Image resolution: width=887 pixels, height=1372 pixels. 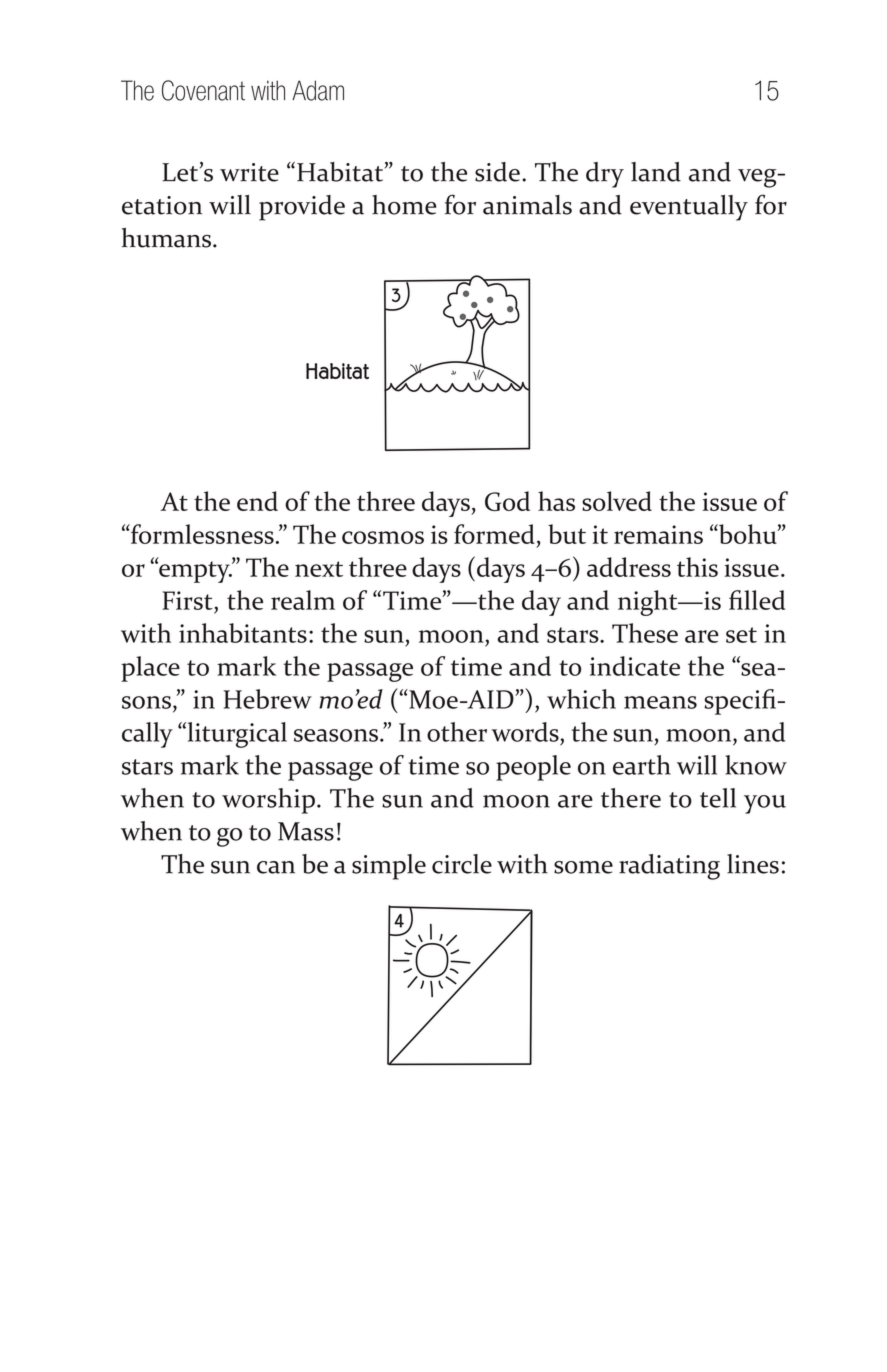 What do you see at coordinates (276, 867) in the image?
I see `can` at bounding box center [276, 867].
